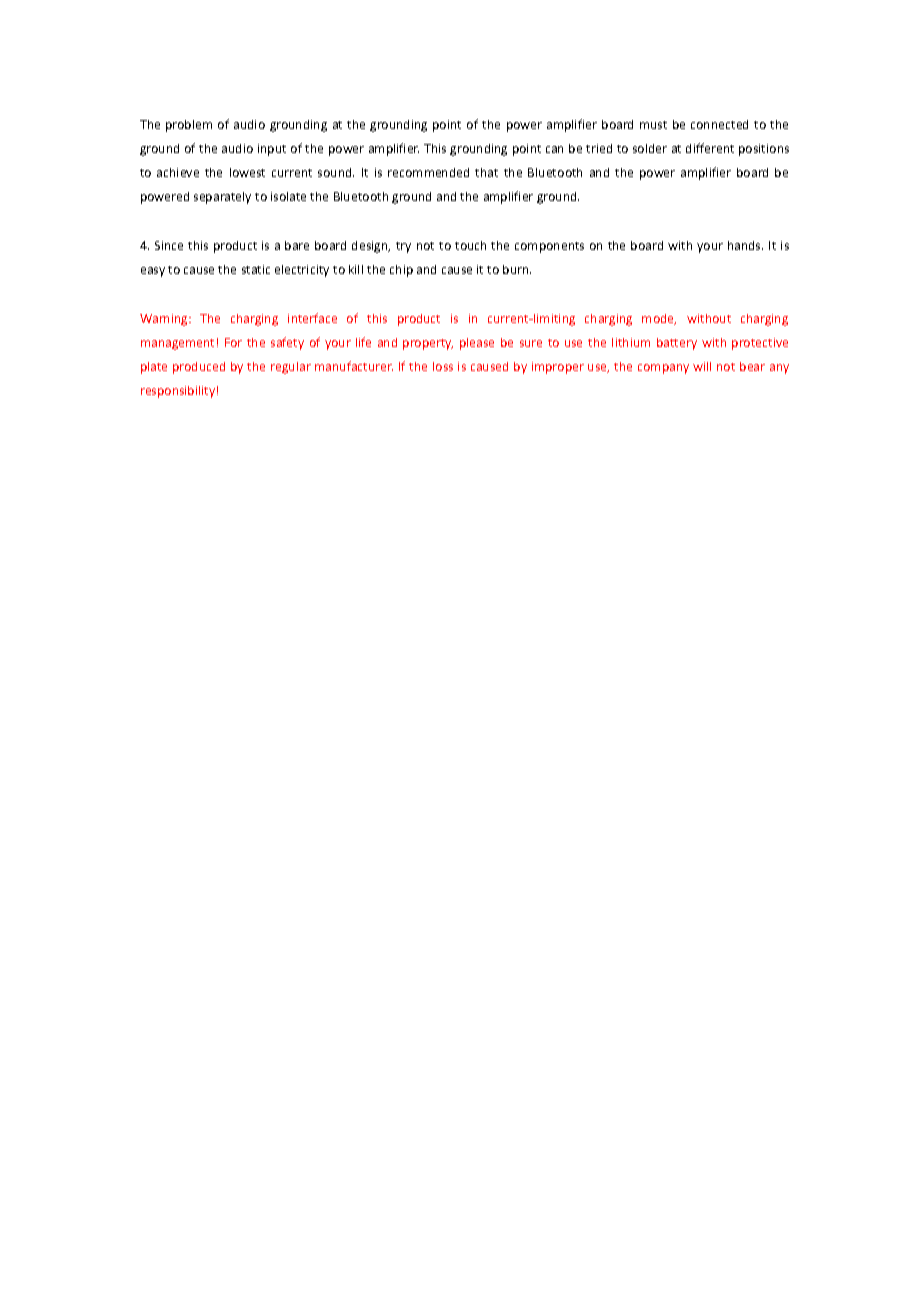 The width and height of the screenshot is (924, 1308). Describe the element at coordinates (169, 245) in the screenshot. I see `Since` at that location.
